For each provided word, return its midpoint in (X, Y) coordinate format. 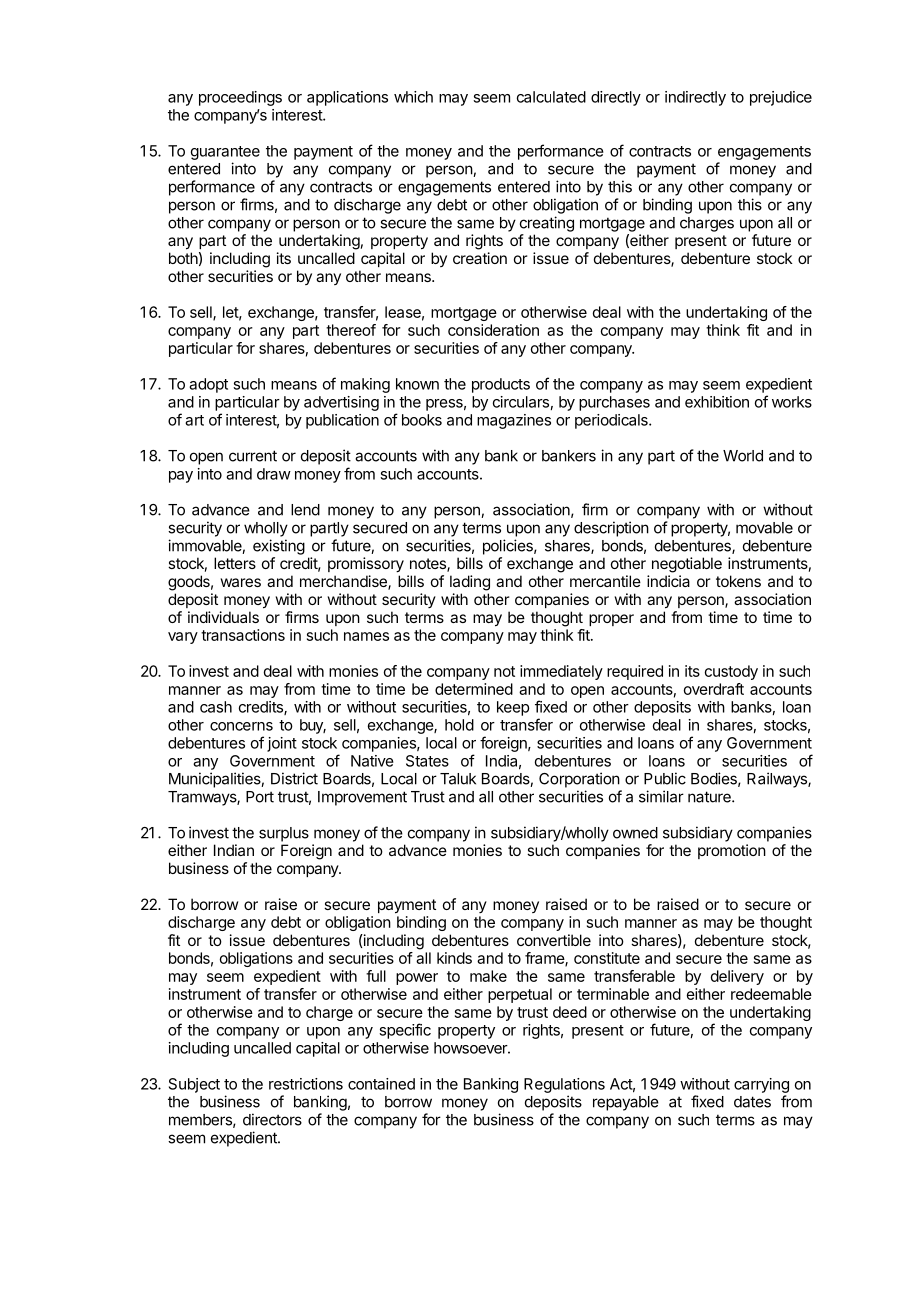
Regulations (564, 1085)
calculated (551, 97)
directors (272, 1119)
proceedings (240, 98)
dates (752, 1102)
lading (470, 583)
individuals (223, 617)
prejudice (781, 98)
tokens (738, 581)
